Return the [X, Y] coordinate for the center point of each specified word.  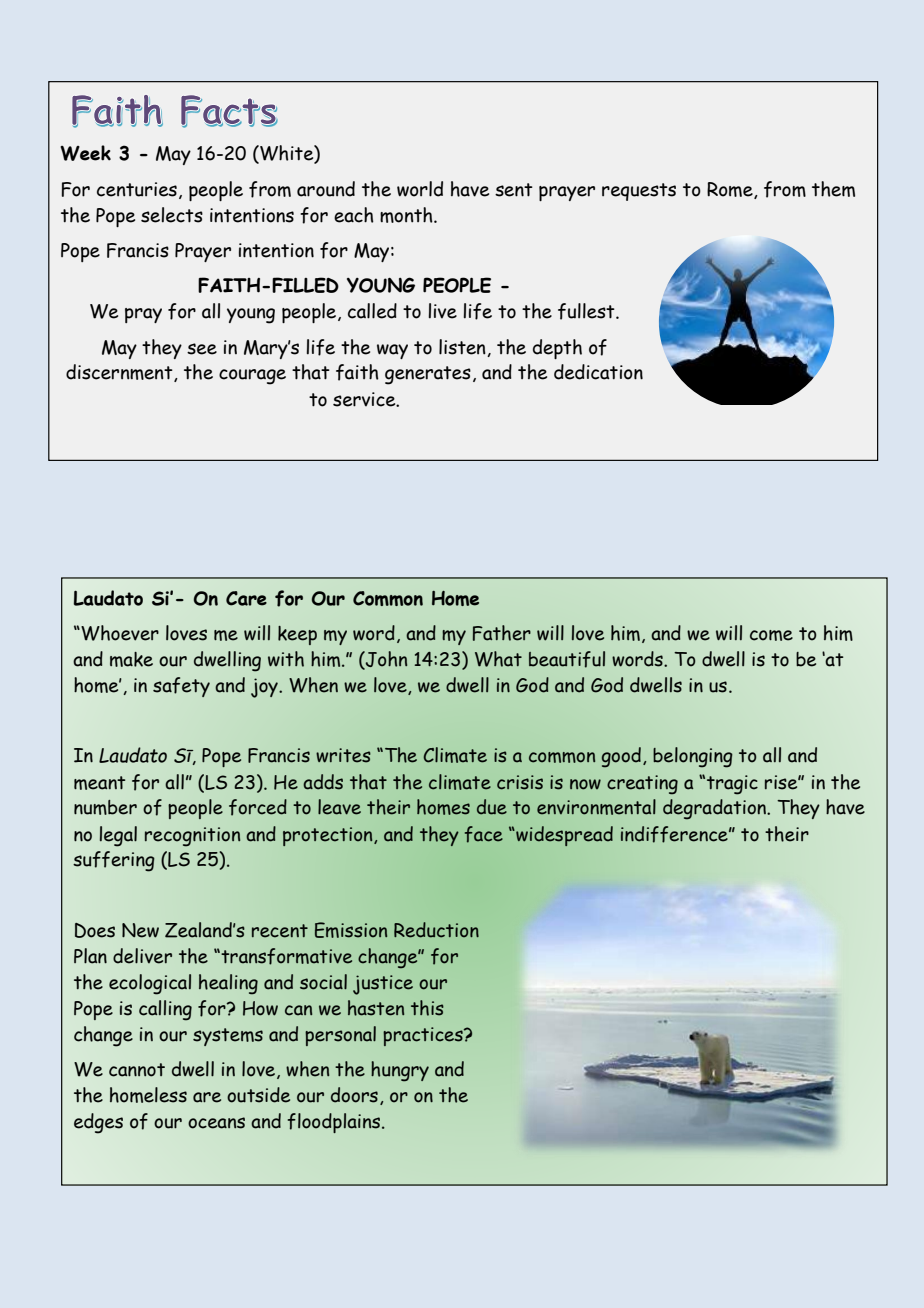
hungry [400, 1071]
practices [424, 1036]
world [420, 189]
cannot [137, 1070]
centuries [137, 189]
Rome [731, 190]
